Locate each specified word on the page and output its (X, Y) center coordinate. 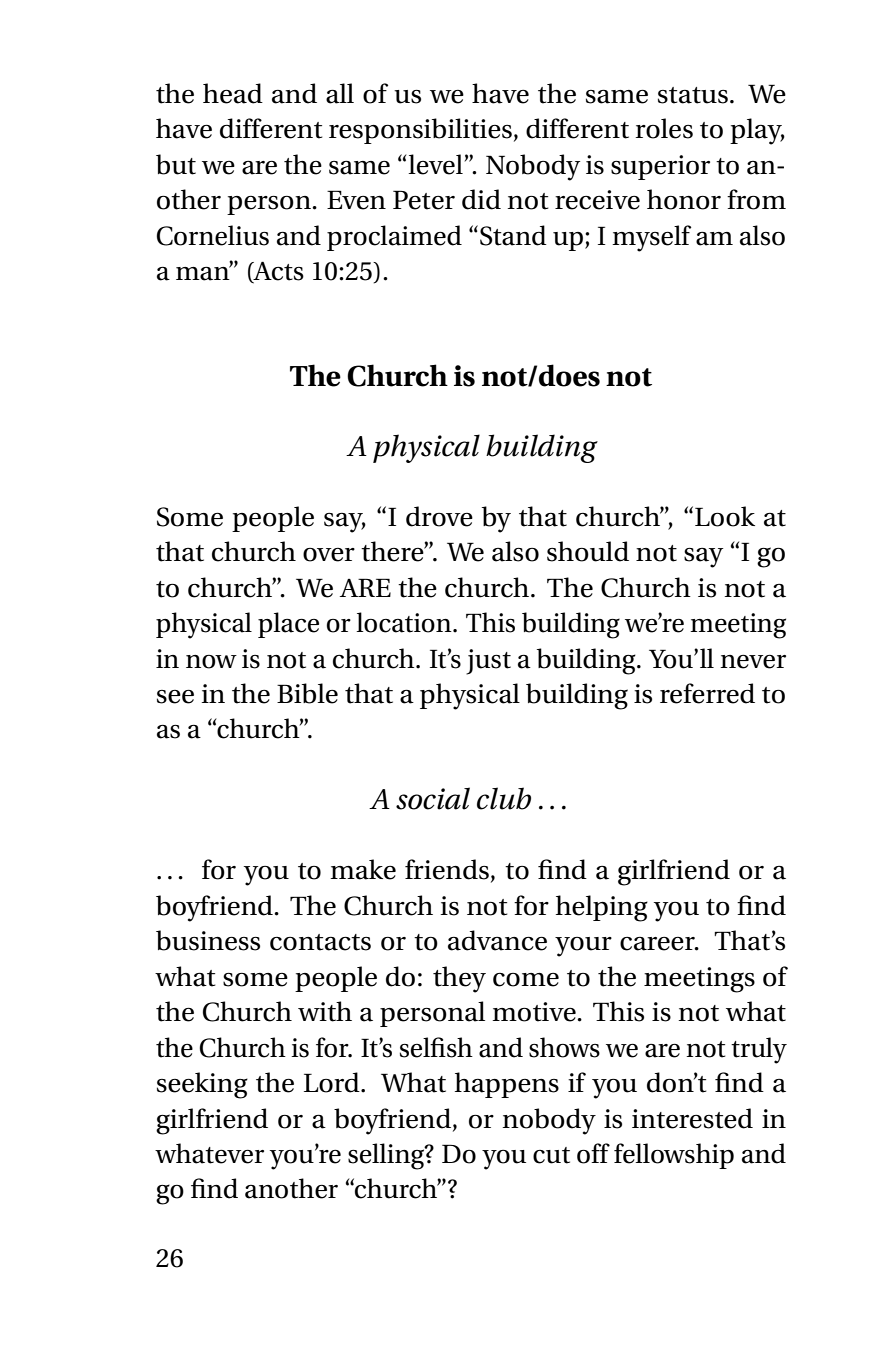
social (433, 798)
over (329, 555)
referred (707, 693)
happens (507, 1085)
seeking (202, 1085)
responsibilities (420, 131)
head (233, 93)
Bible (307, 693)
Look (725, 516)
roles (664, 128)
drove (439, 516)
